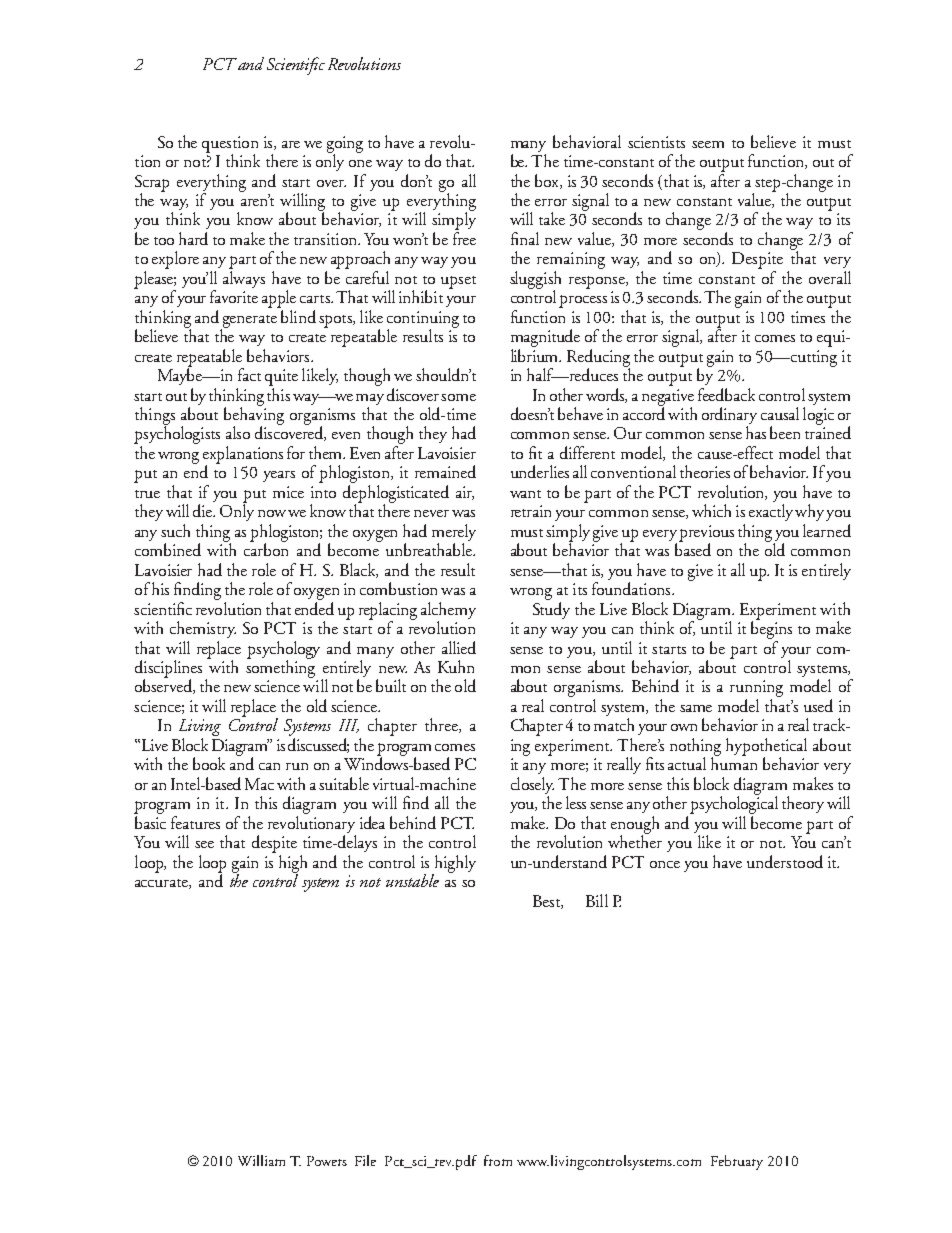 This screenshot has height=1233, width=952. Describe the element at coordinates (412, 880) in the screenshot. I see `unstable` at that location.
